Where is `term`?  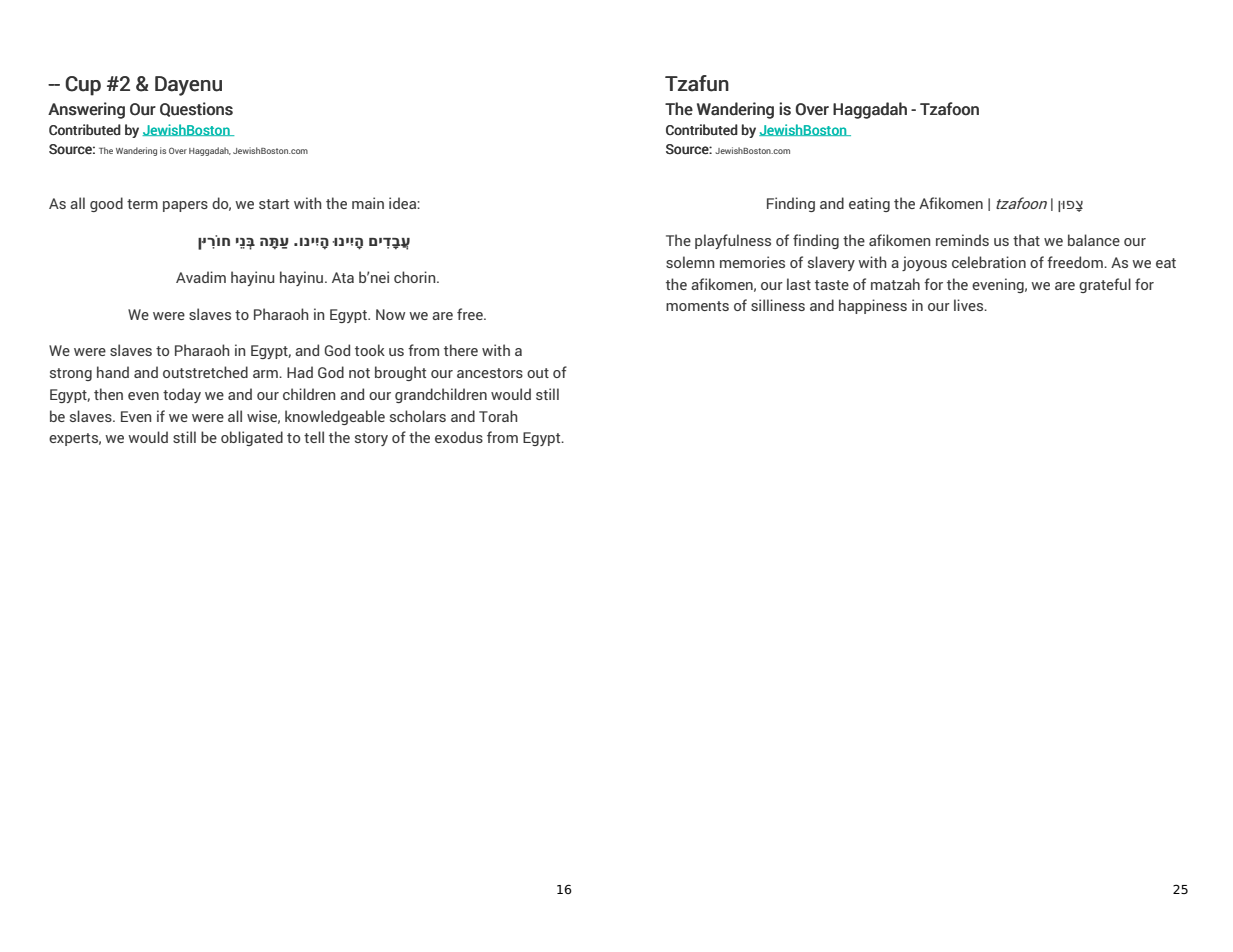 term is located at coordinates (142, 204).
